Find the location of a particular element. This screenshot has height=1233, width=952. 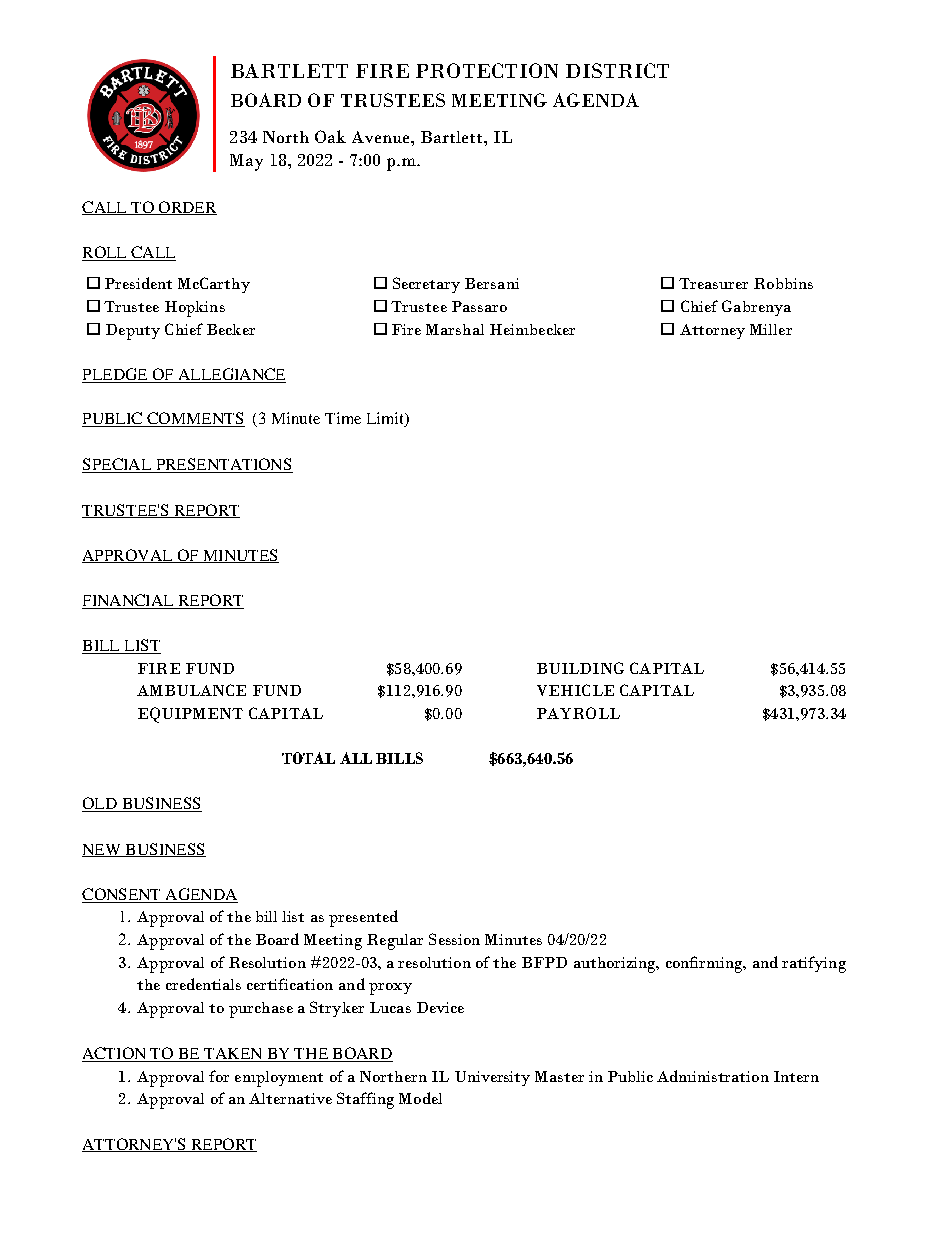

PROTECTION is located at coordinates (487, 70).
